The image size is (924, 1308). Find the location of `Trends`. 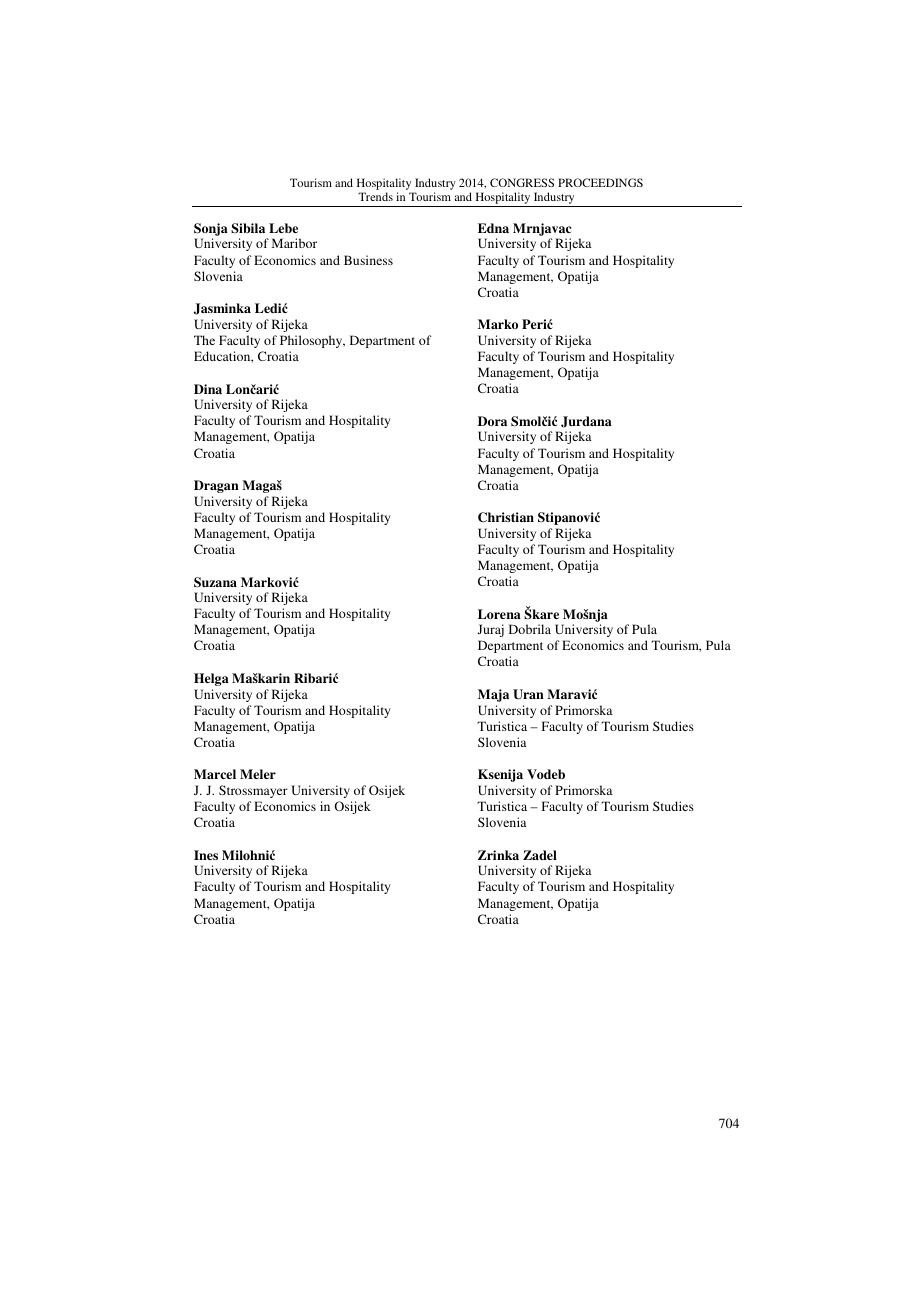

Trends is located at coordinates (375, 196).
